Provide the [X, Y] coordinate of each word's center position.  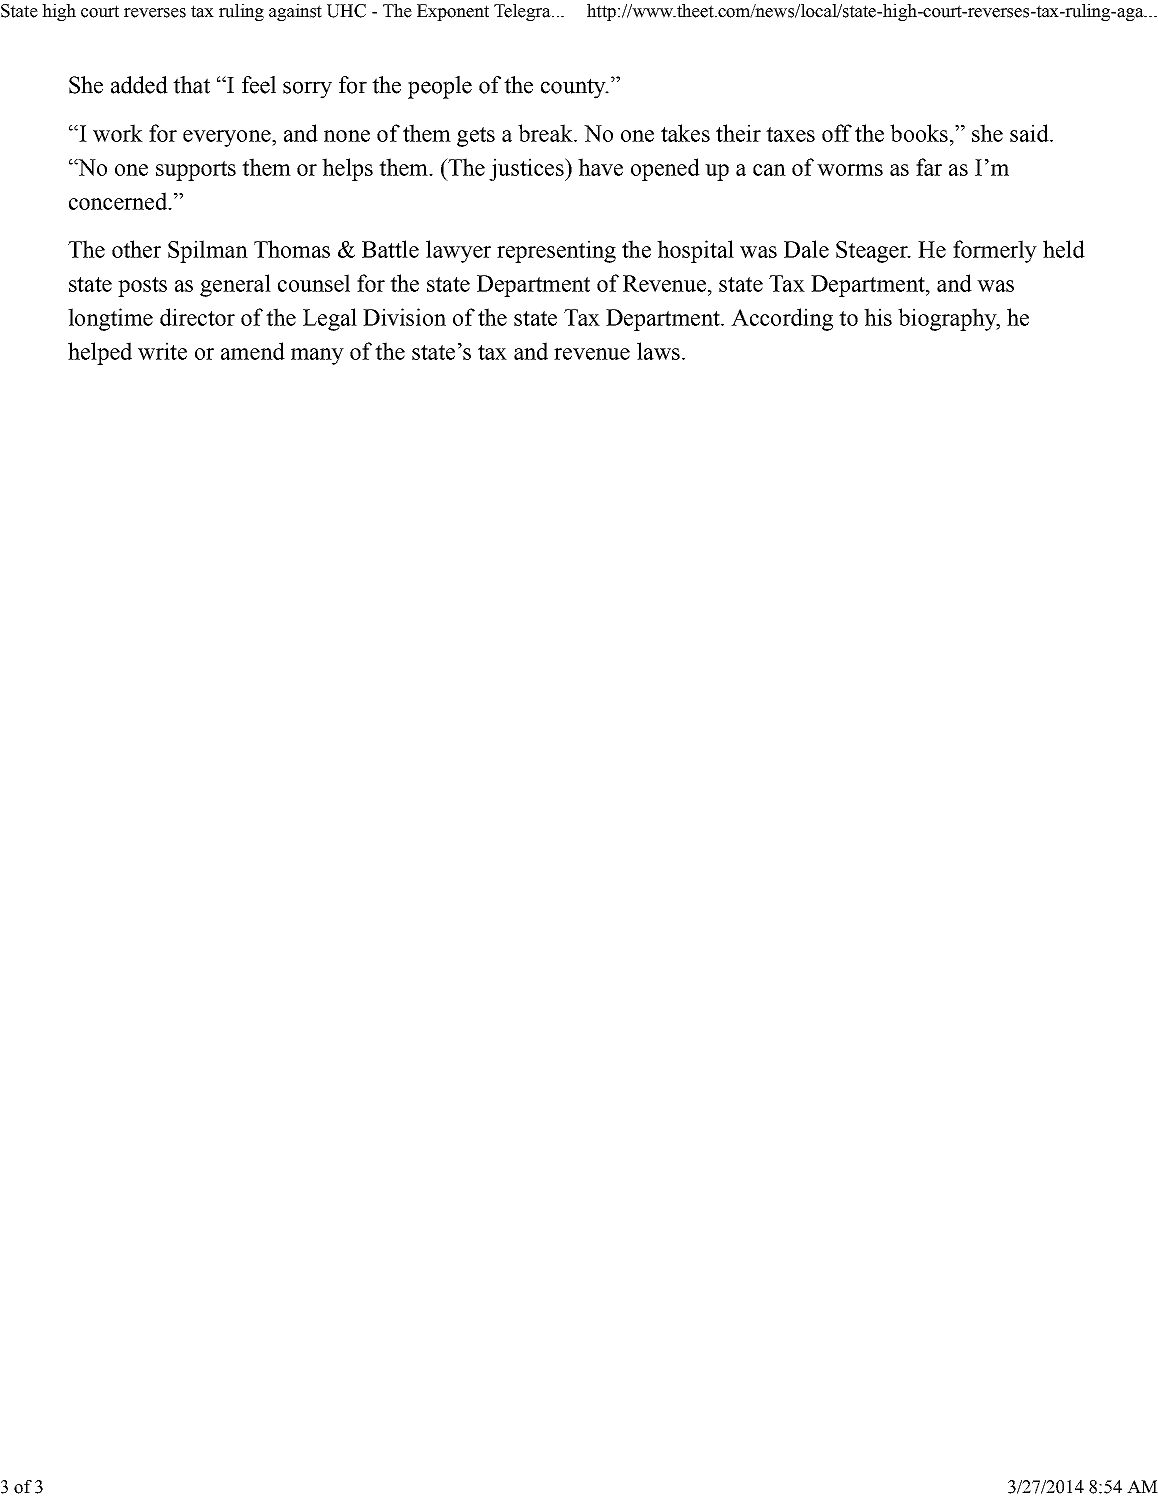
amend [253, 351]
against [295, 12]
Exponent [453, 12]
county [574, 88]
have [600, 167]
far [929, 167]
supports [196, 171]
